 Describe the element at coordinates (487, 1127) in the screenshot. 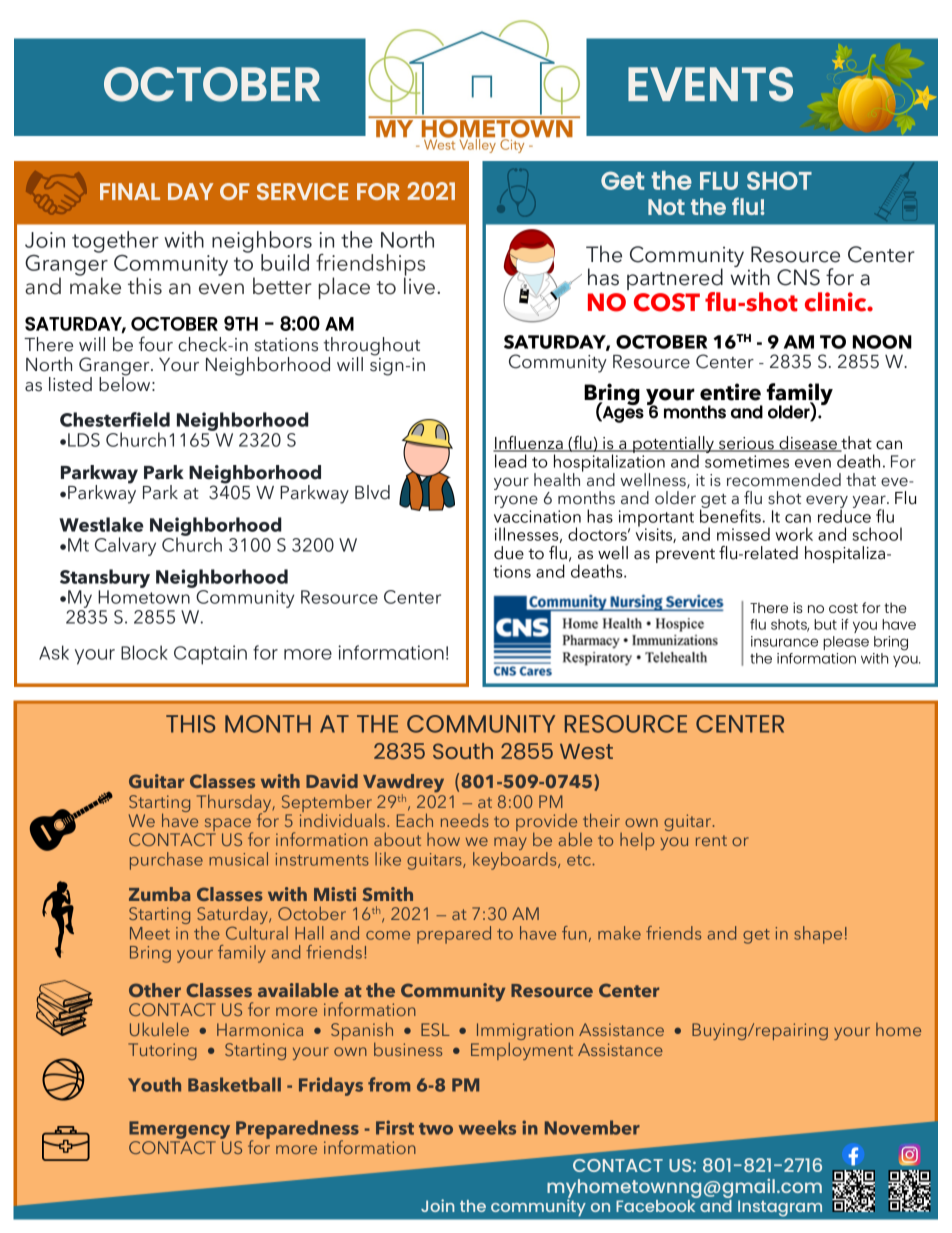

I see `weeks` at that location.
